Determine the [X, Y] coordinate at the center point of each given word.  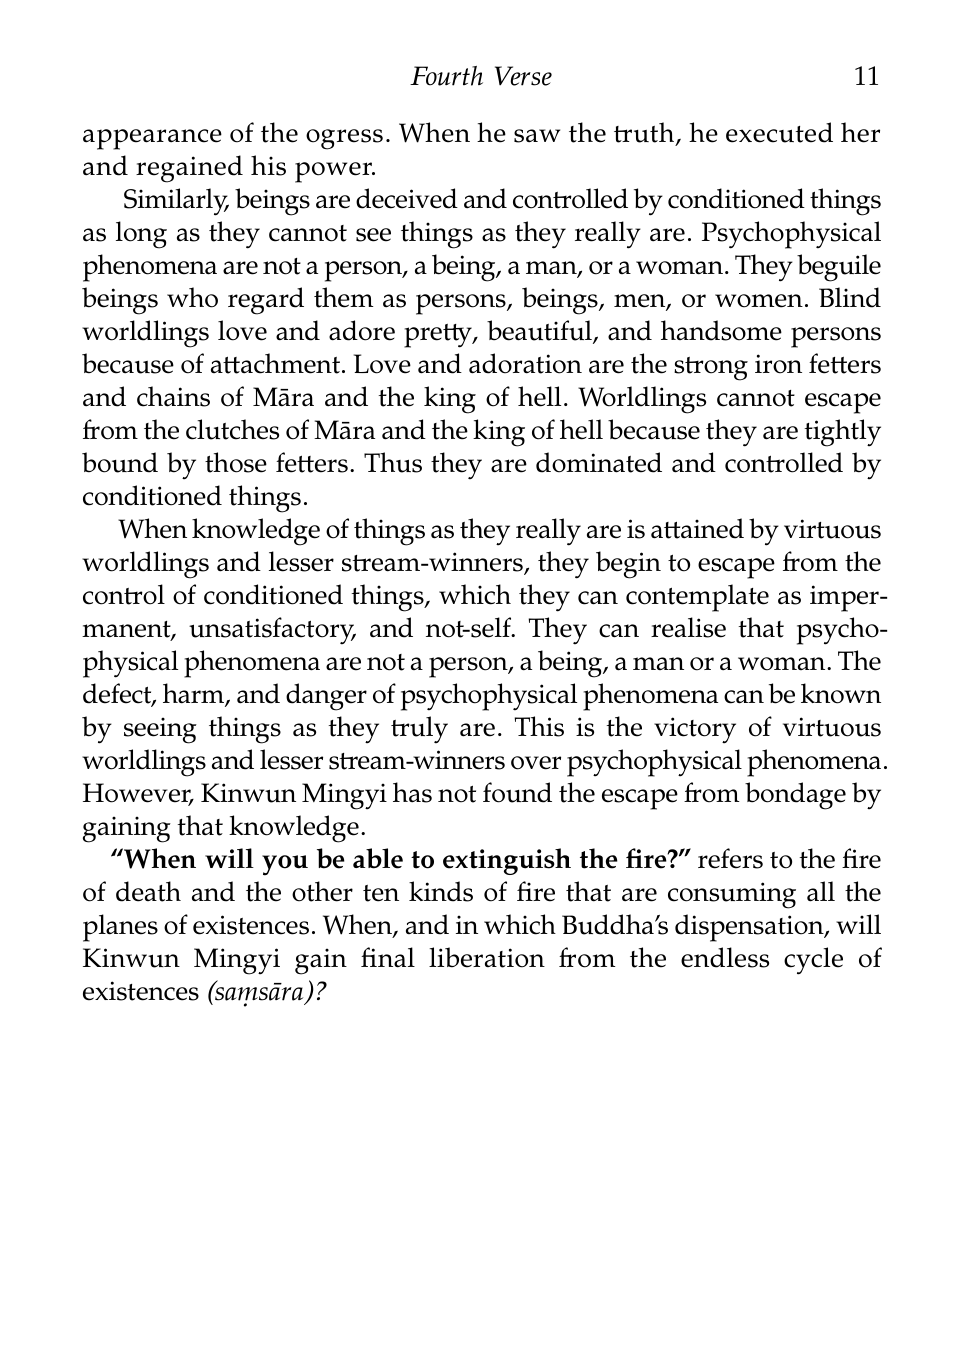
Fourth [446, 76]
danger [326, 697]
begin [628, 565]
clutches [232, 429]
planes [120, 928]
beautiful [540, 332]
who [192, 297]
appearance [152, 139]
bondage [795, 796]
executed [779, 132]
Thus [393, 462]
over [536, 763]
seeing [160, 730]
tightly [842, 433]
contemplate [697, 598]
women [759, 301]
